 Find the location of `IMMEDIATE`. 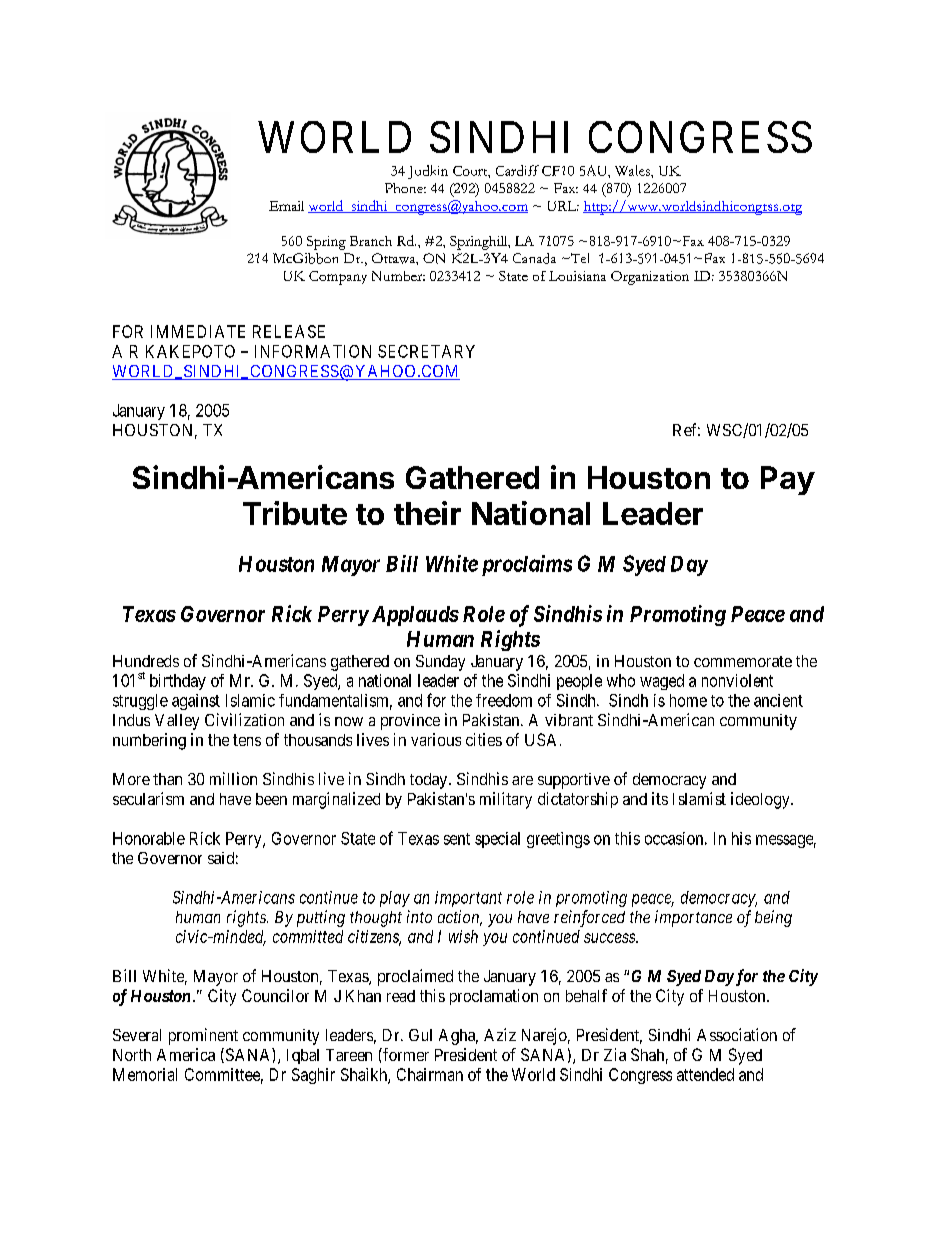

IMMEDIATE is located at coordinates (198, 331).
